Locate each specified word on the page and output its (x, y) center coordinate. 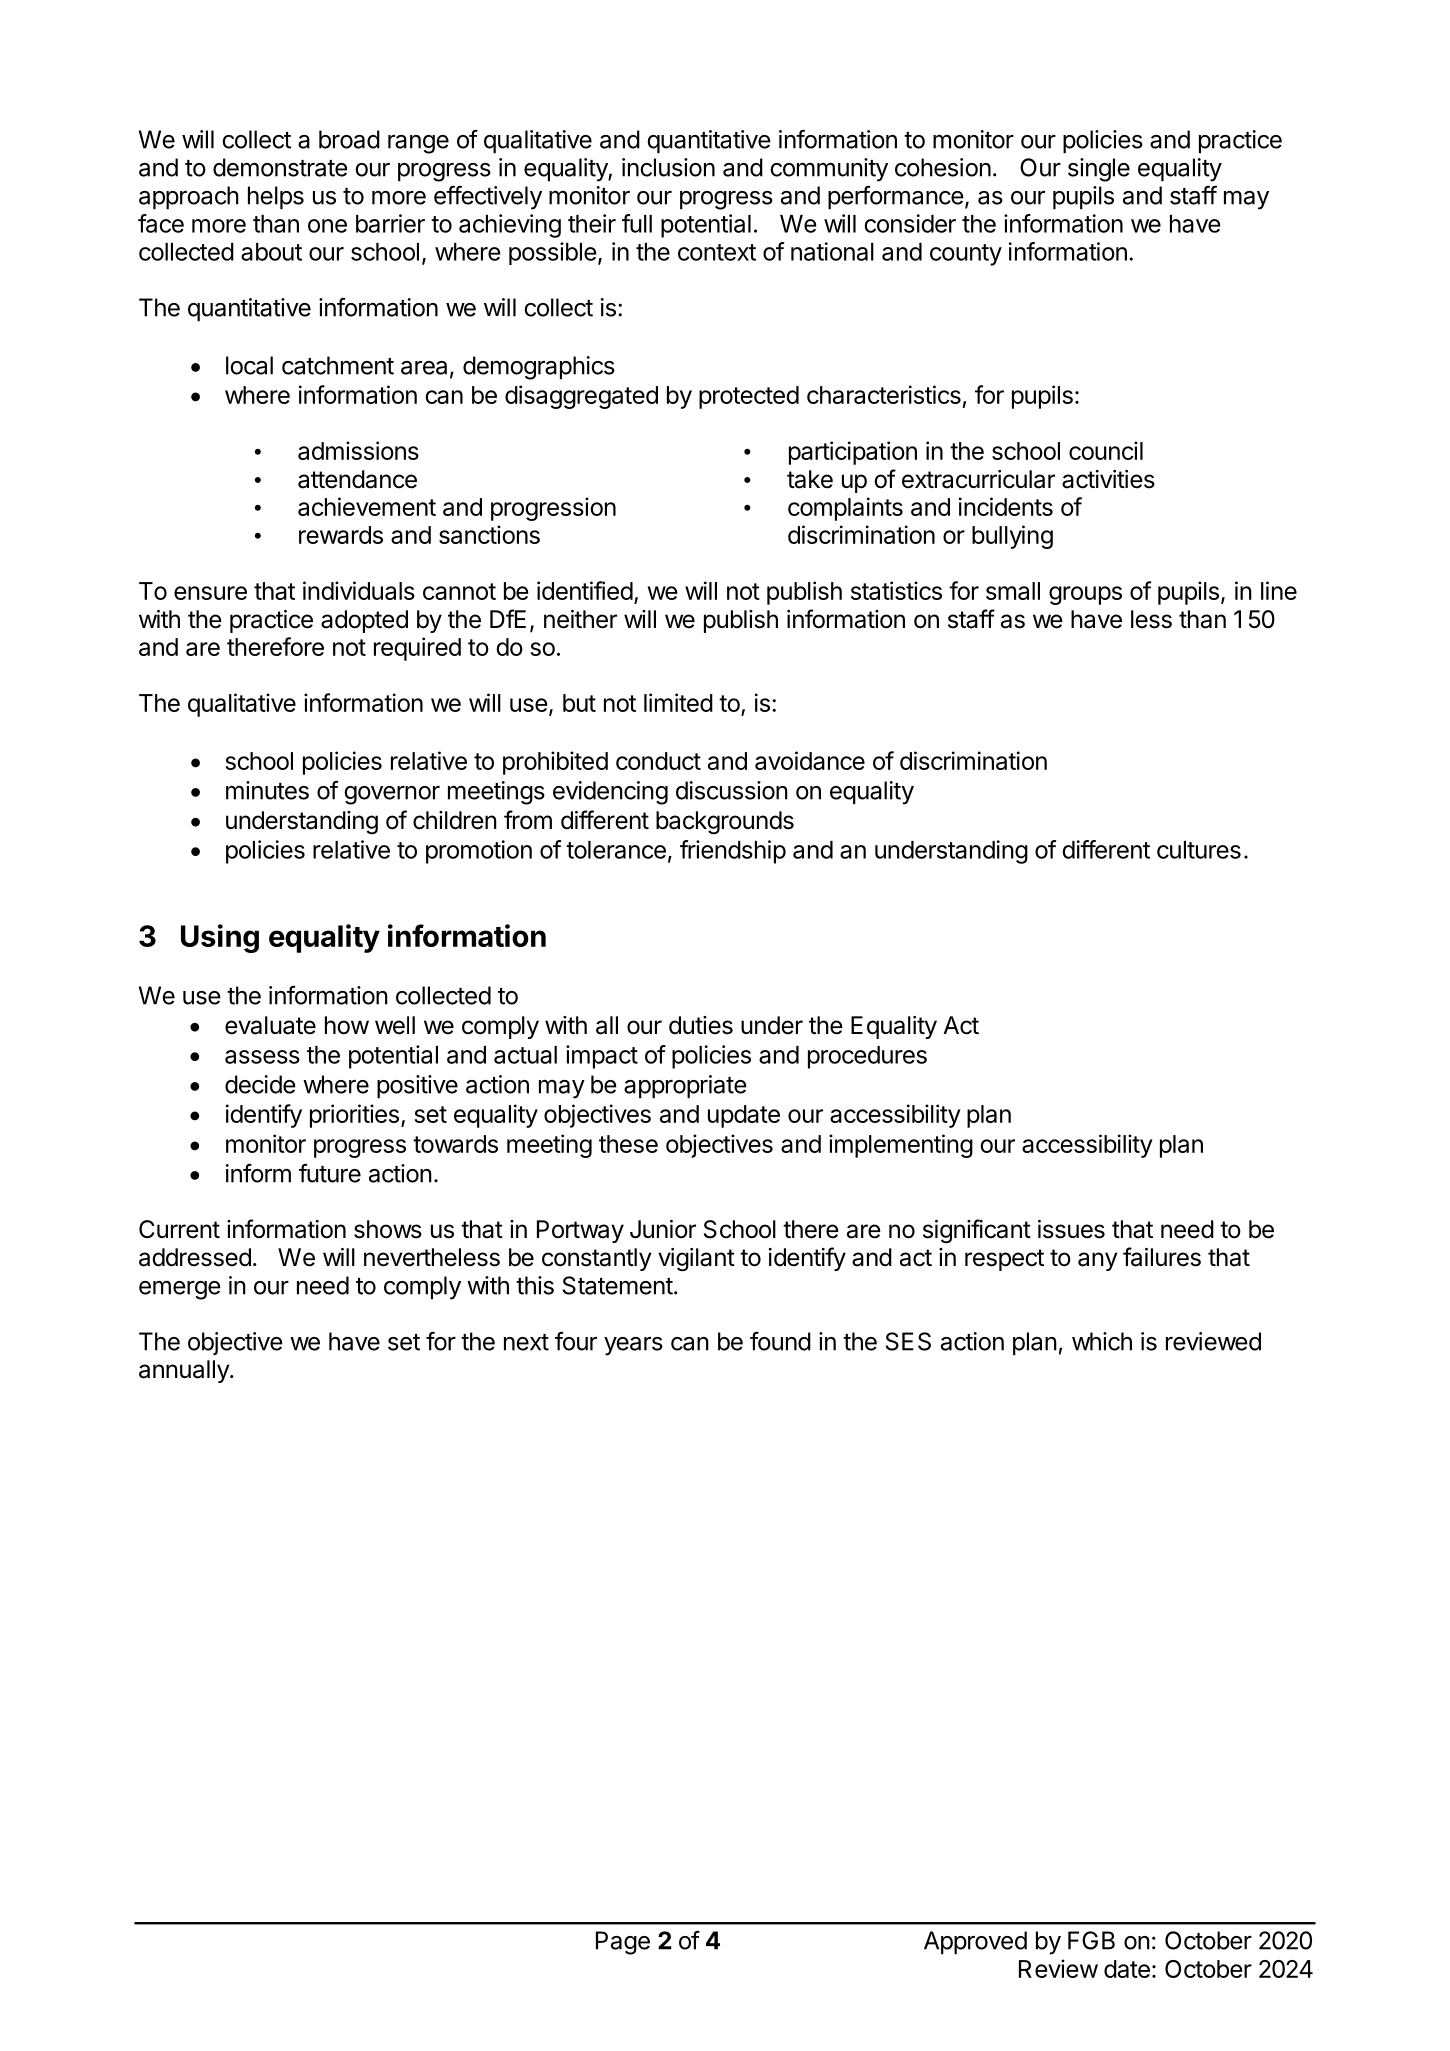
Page (623, 1943)
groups (1085, 595)
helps (276, 198)
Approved (975, 1943)
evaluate (270, 1025)
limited (678, 702)
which (1102, 1341)
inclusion (668, 167)
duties (701, 1025)
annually (185, 1371)
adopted (364, 621)
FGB (1091, 1940)
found (780, 1341)
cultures (1199, 850)
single (1099, 170)
